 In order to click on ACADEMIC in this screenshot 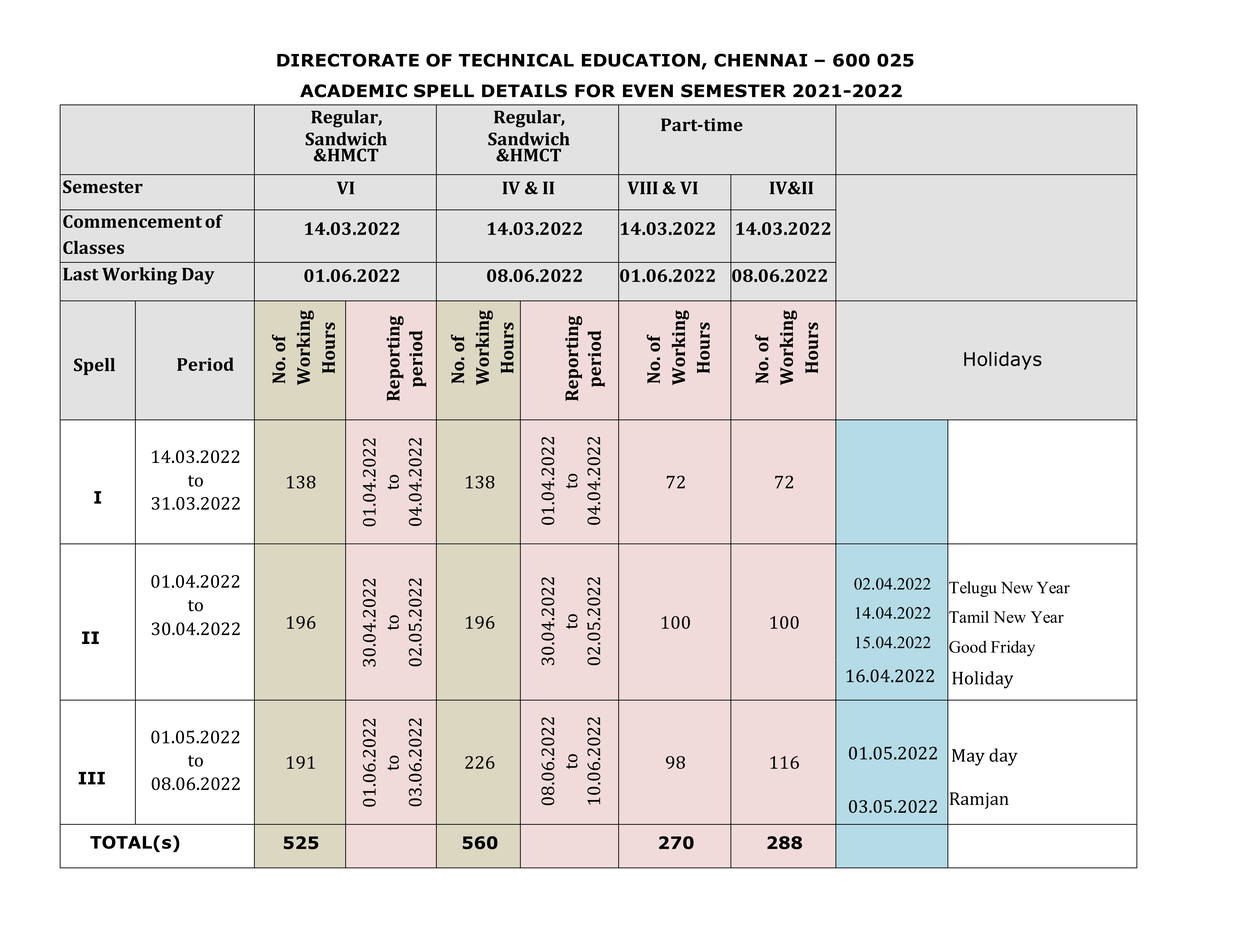, I will do `click(353, 91)`.
